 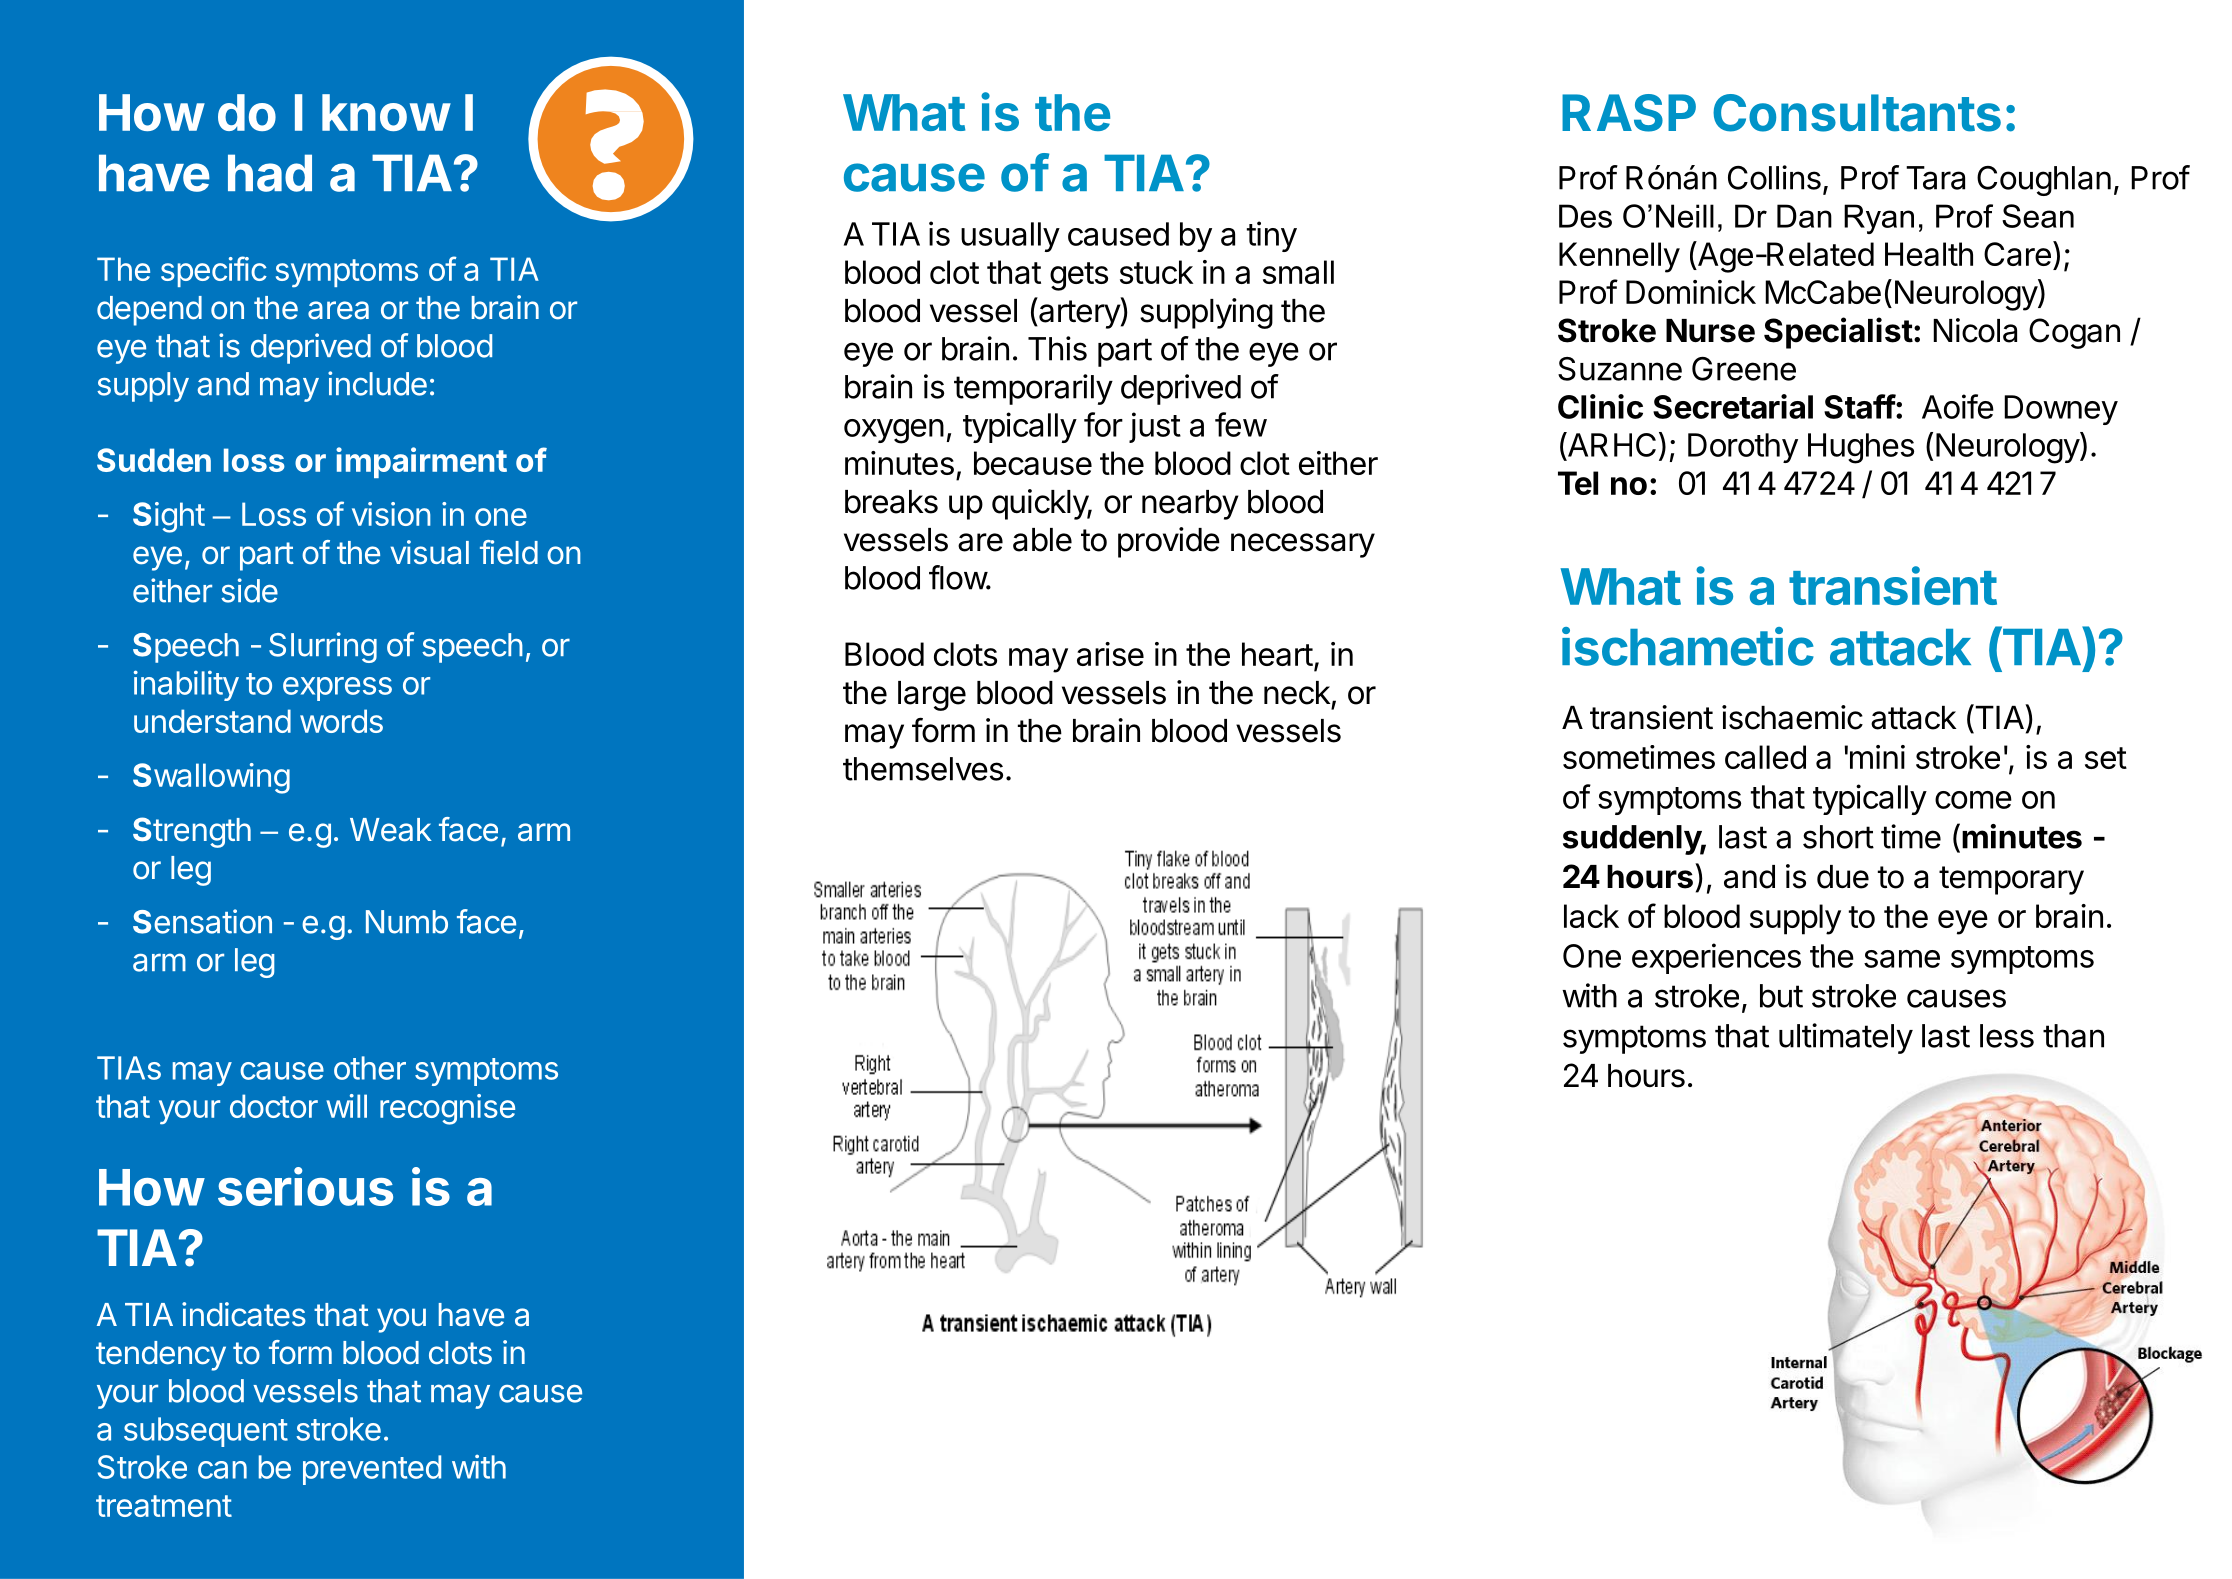 What do you see at coordinates (1838, 837) in the screenshot?
I see `short` at bounding box center [1838, 837].
